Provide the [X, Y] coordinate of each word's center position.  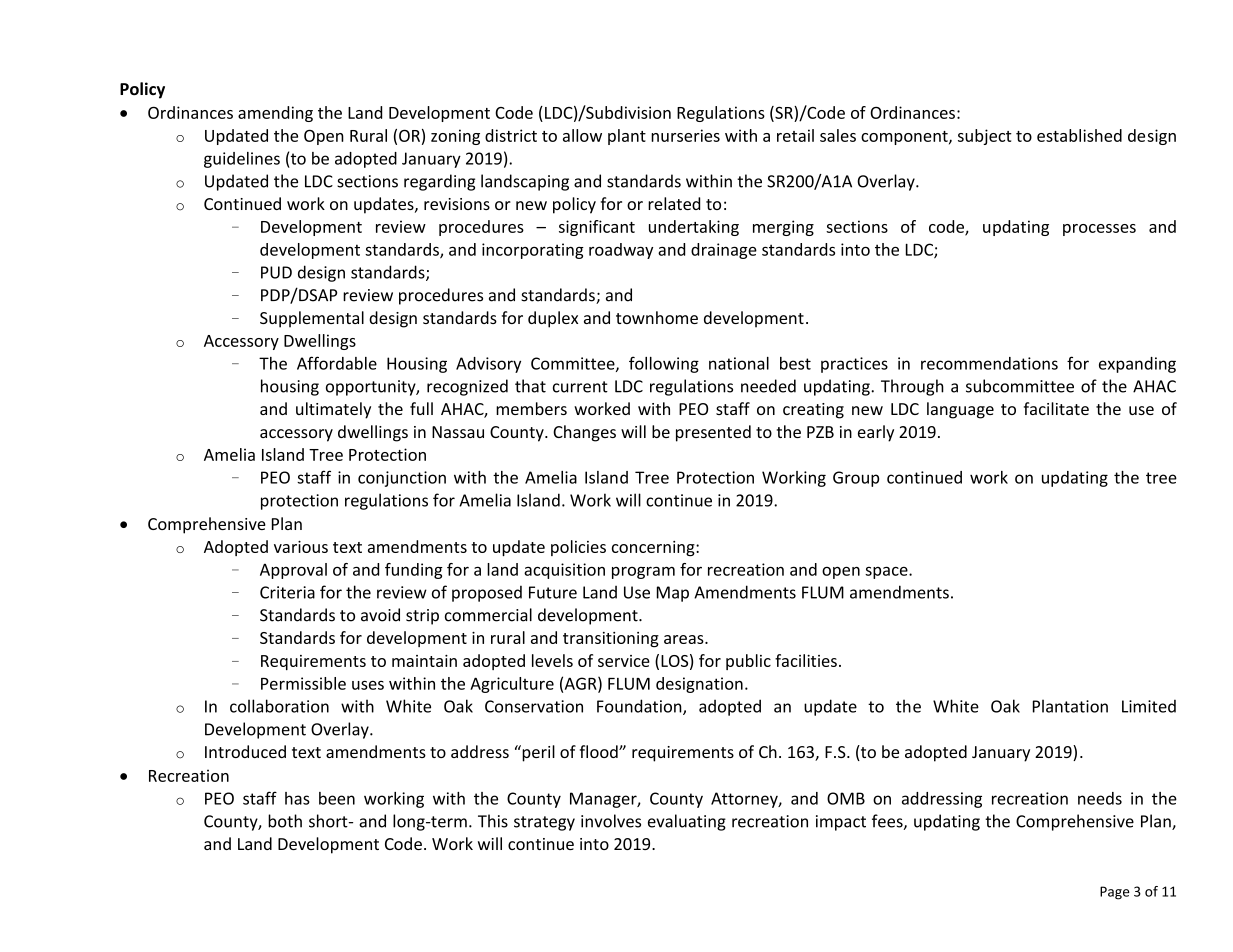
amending [275, 114]
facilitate [1056, 408]
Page [1115, 893]
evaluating [687, 822]
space [887, 572]
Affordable [337, 363]
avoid [380, 615]
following [664, 364]
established [1079, 135]
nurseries [685, 135]
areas [685, 639]
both [285, 821]
